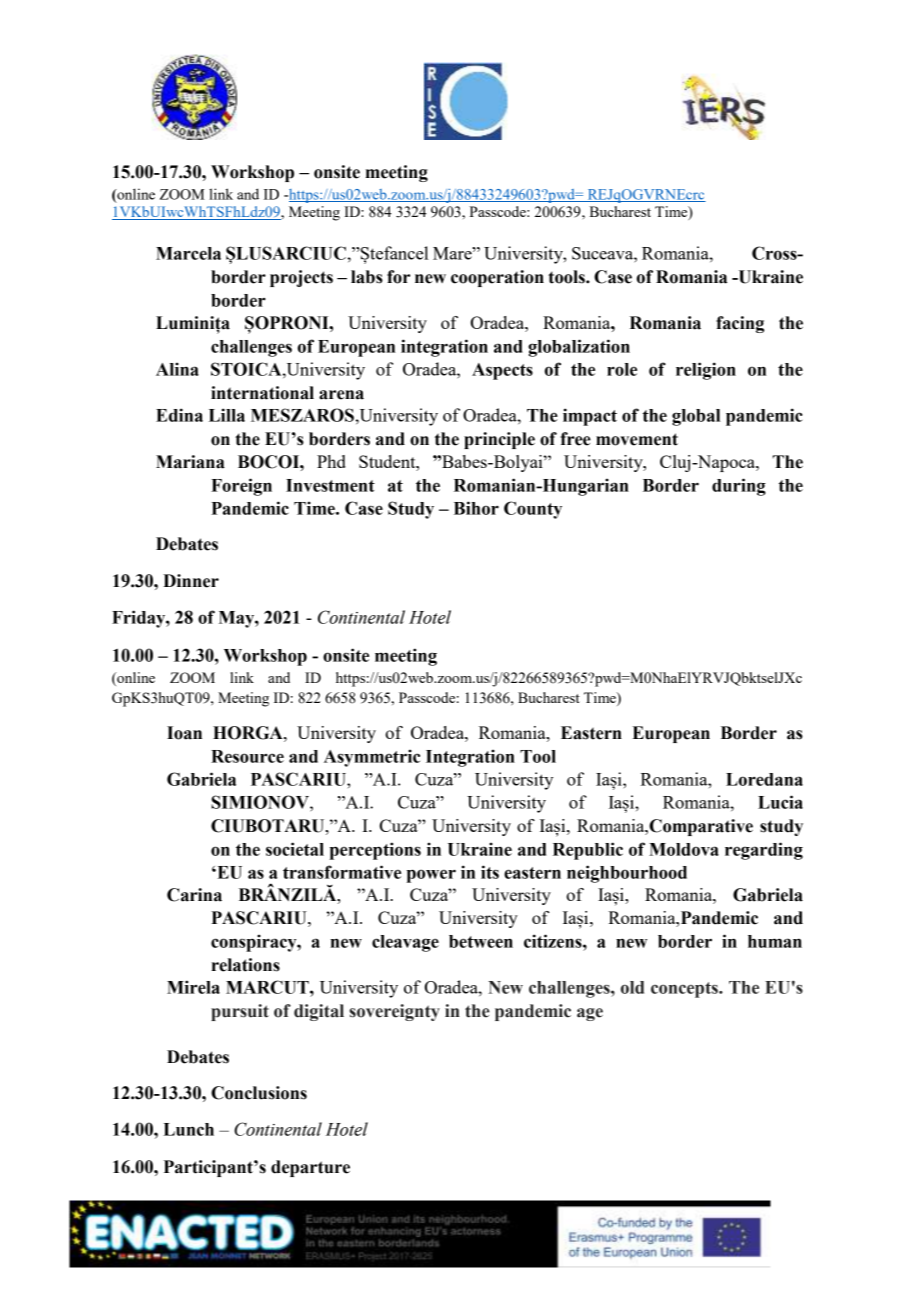 This screenshot has width=924, height=1308. What do you see at coordinates (490, 872) in the screenshot?
I see `its` at bounding box center [490, 872].
